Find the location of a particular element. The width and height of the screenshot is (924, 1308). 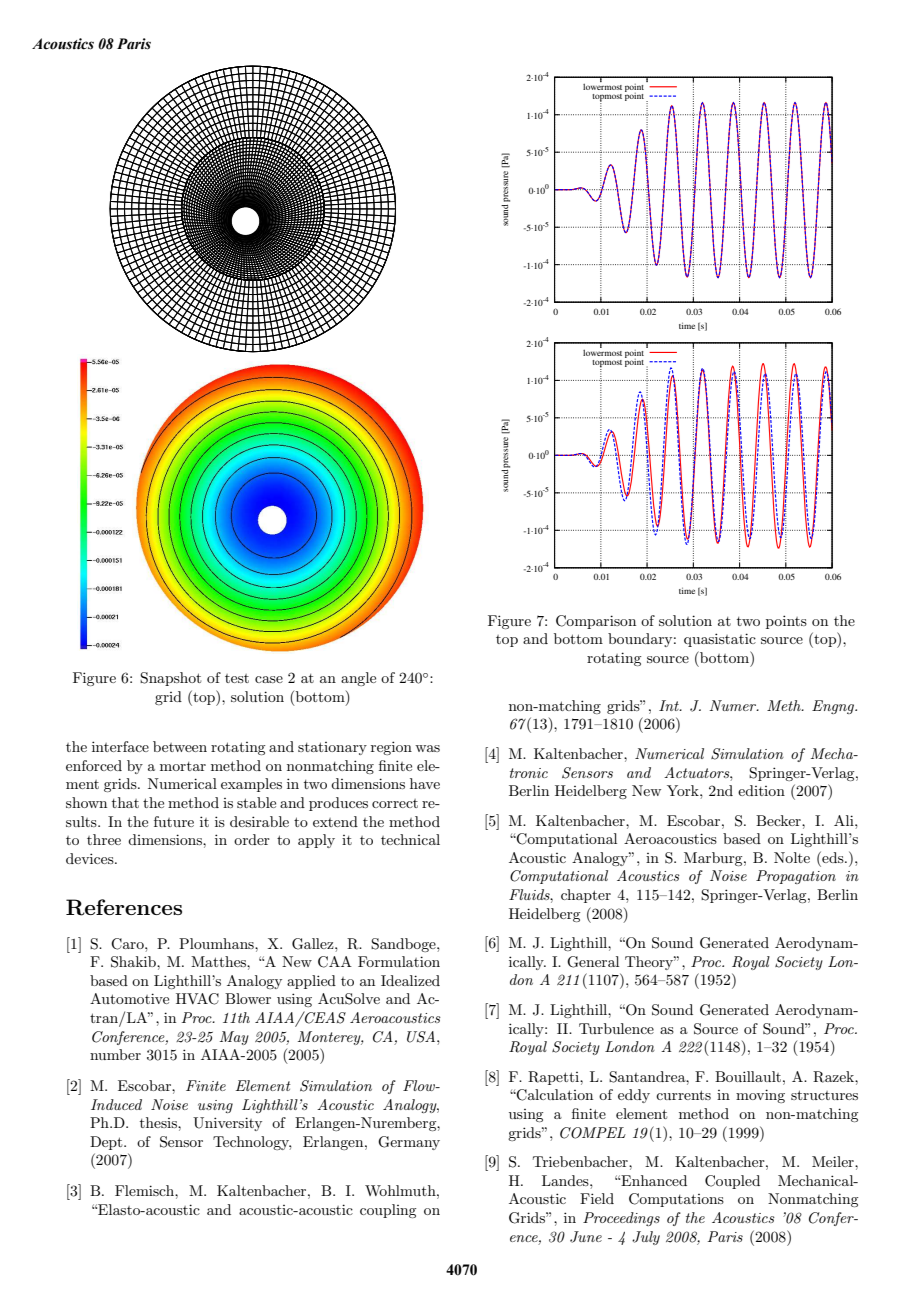

Formulation is located at coordinates (399, 961).
